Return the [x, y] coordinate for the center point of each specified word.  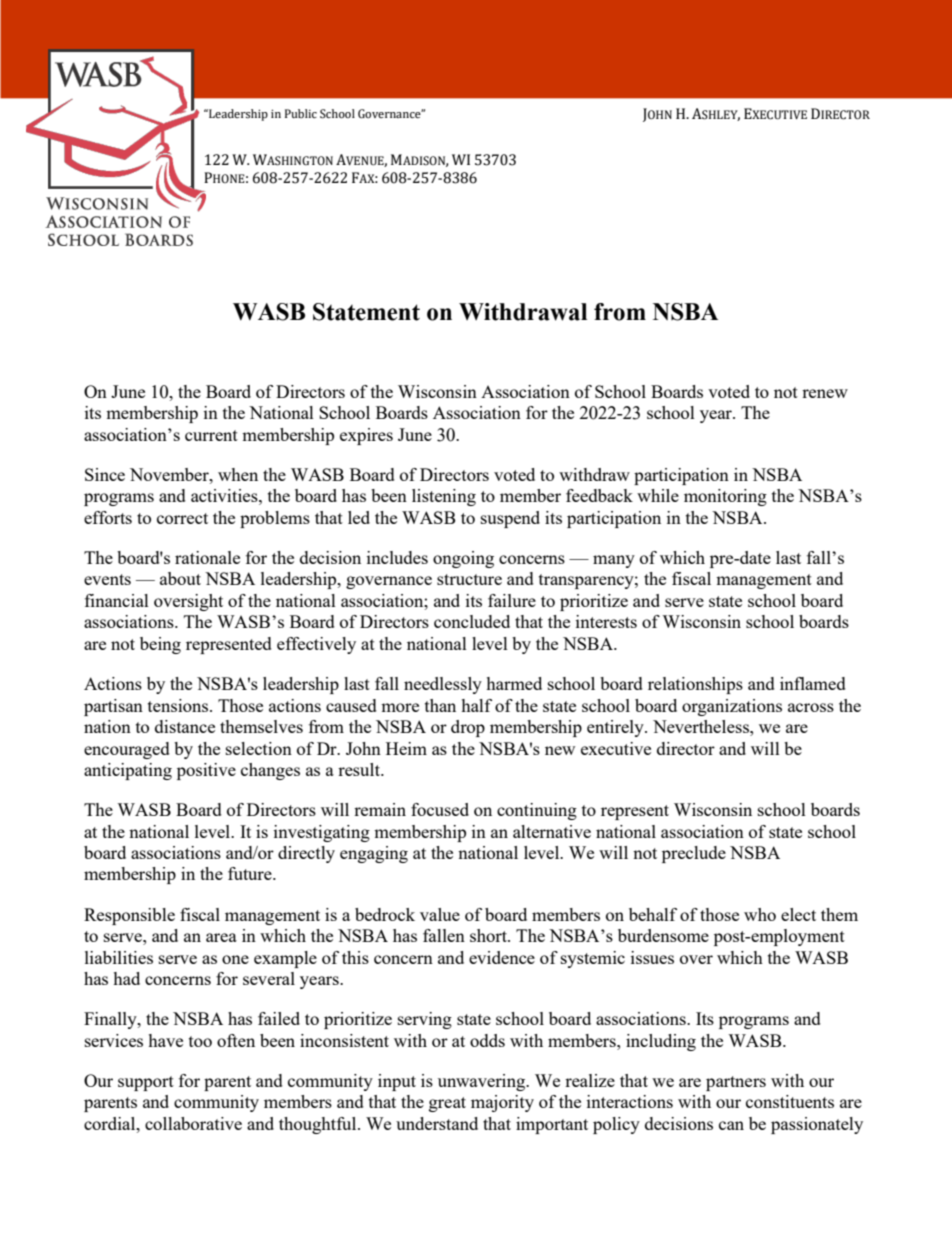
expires [366, 436]
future [251, 873]
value [440, 914]
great [447, 1104]
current [211, 435]
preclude [694, 854]
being [160, 645]
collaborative [193, 1123]
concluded [472, 621]
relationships [695, 685]
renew [825, 393]
